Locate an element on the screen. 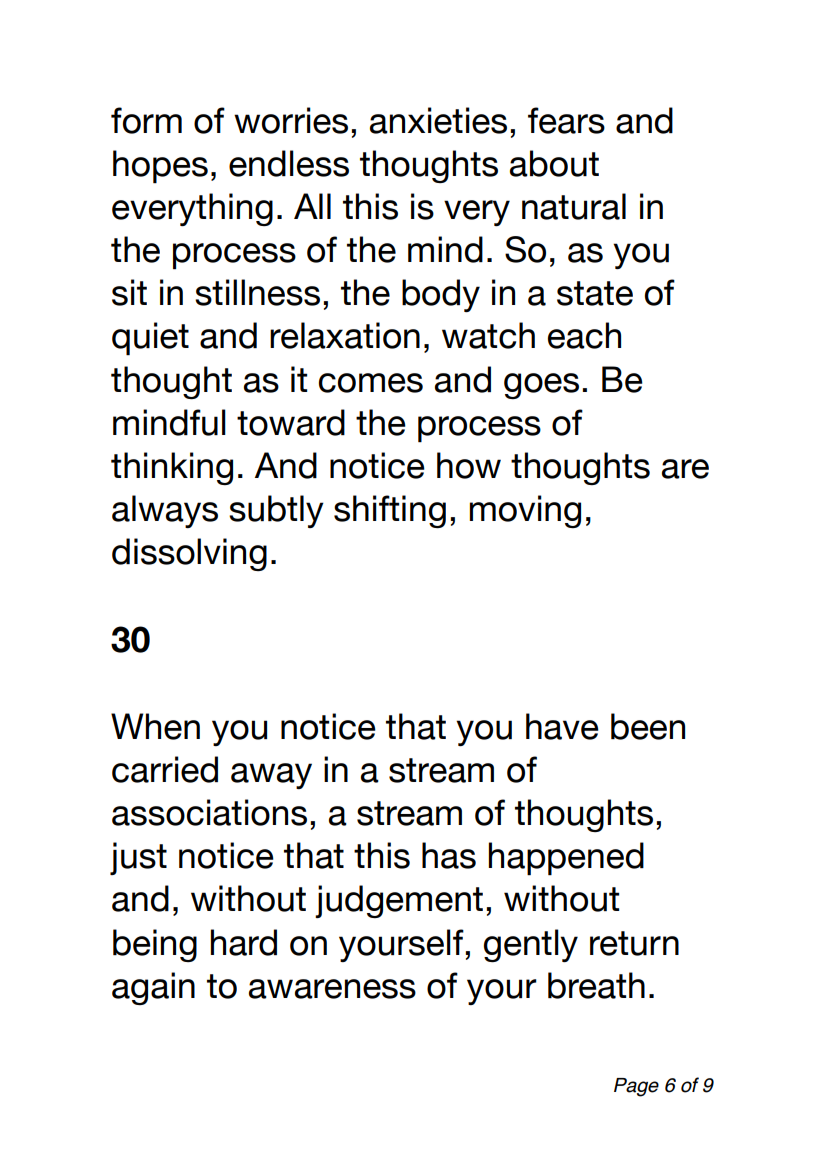  dissolving is located at coordinates (189, 554).
